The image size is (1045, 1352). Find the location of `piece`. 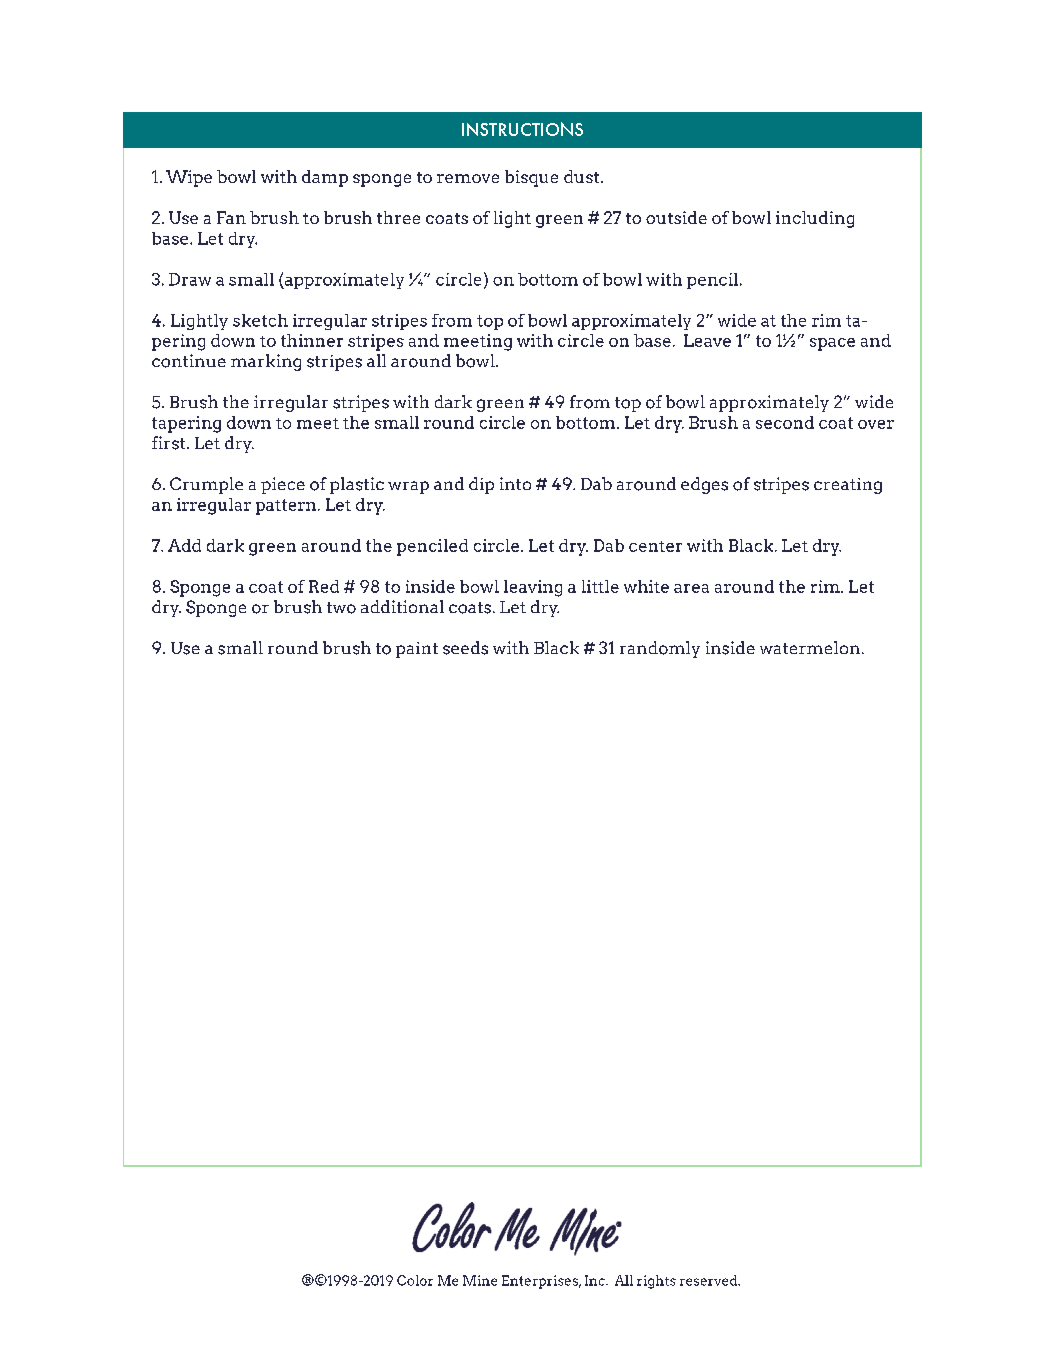

piece is located at coordinates (283, 485).
